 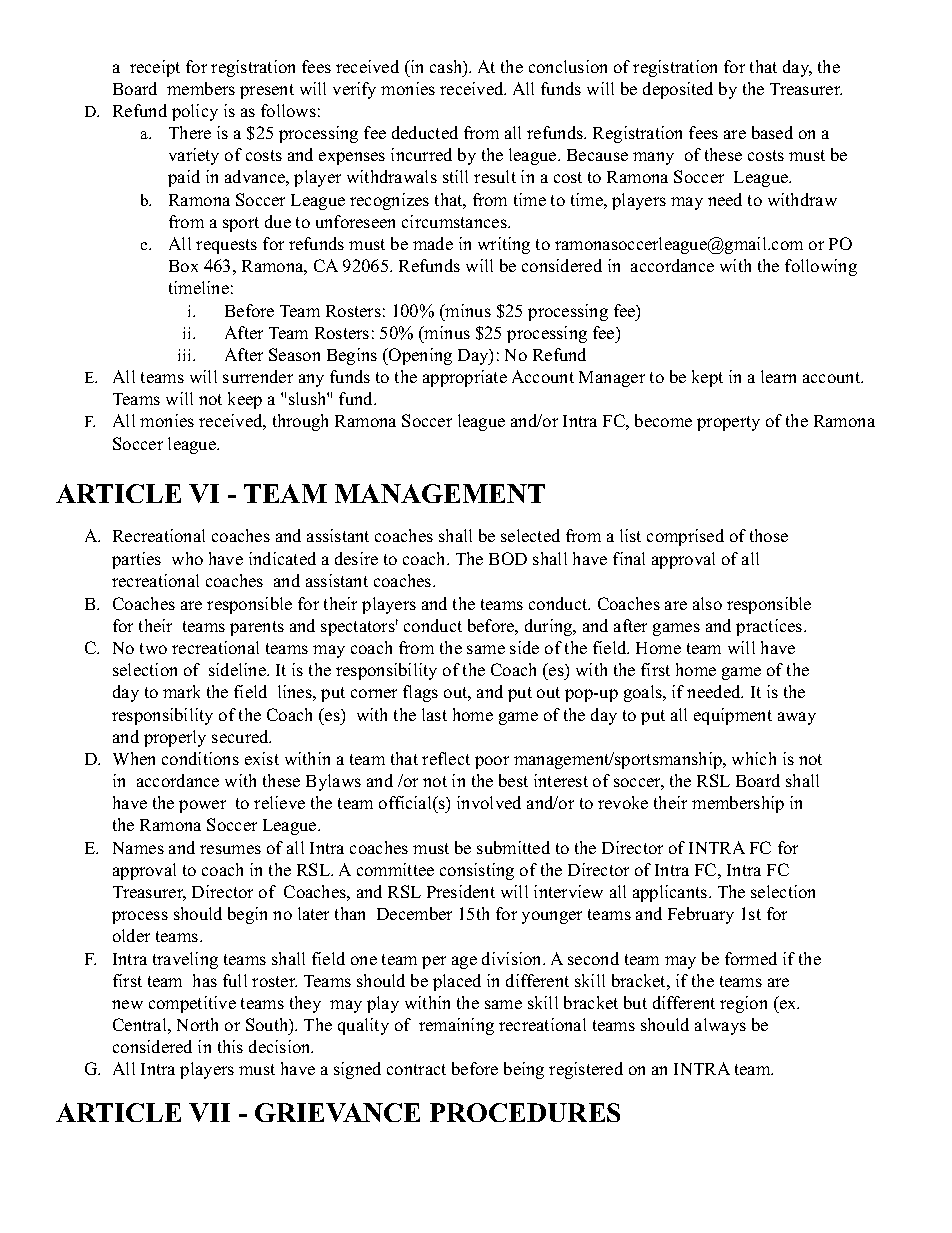 I want to click on appropriate, so click(x=465, y=378).
